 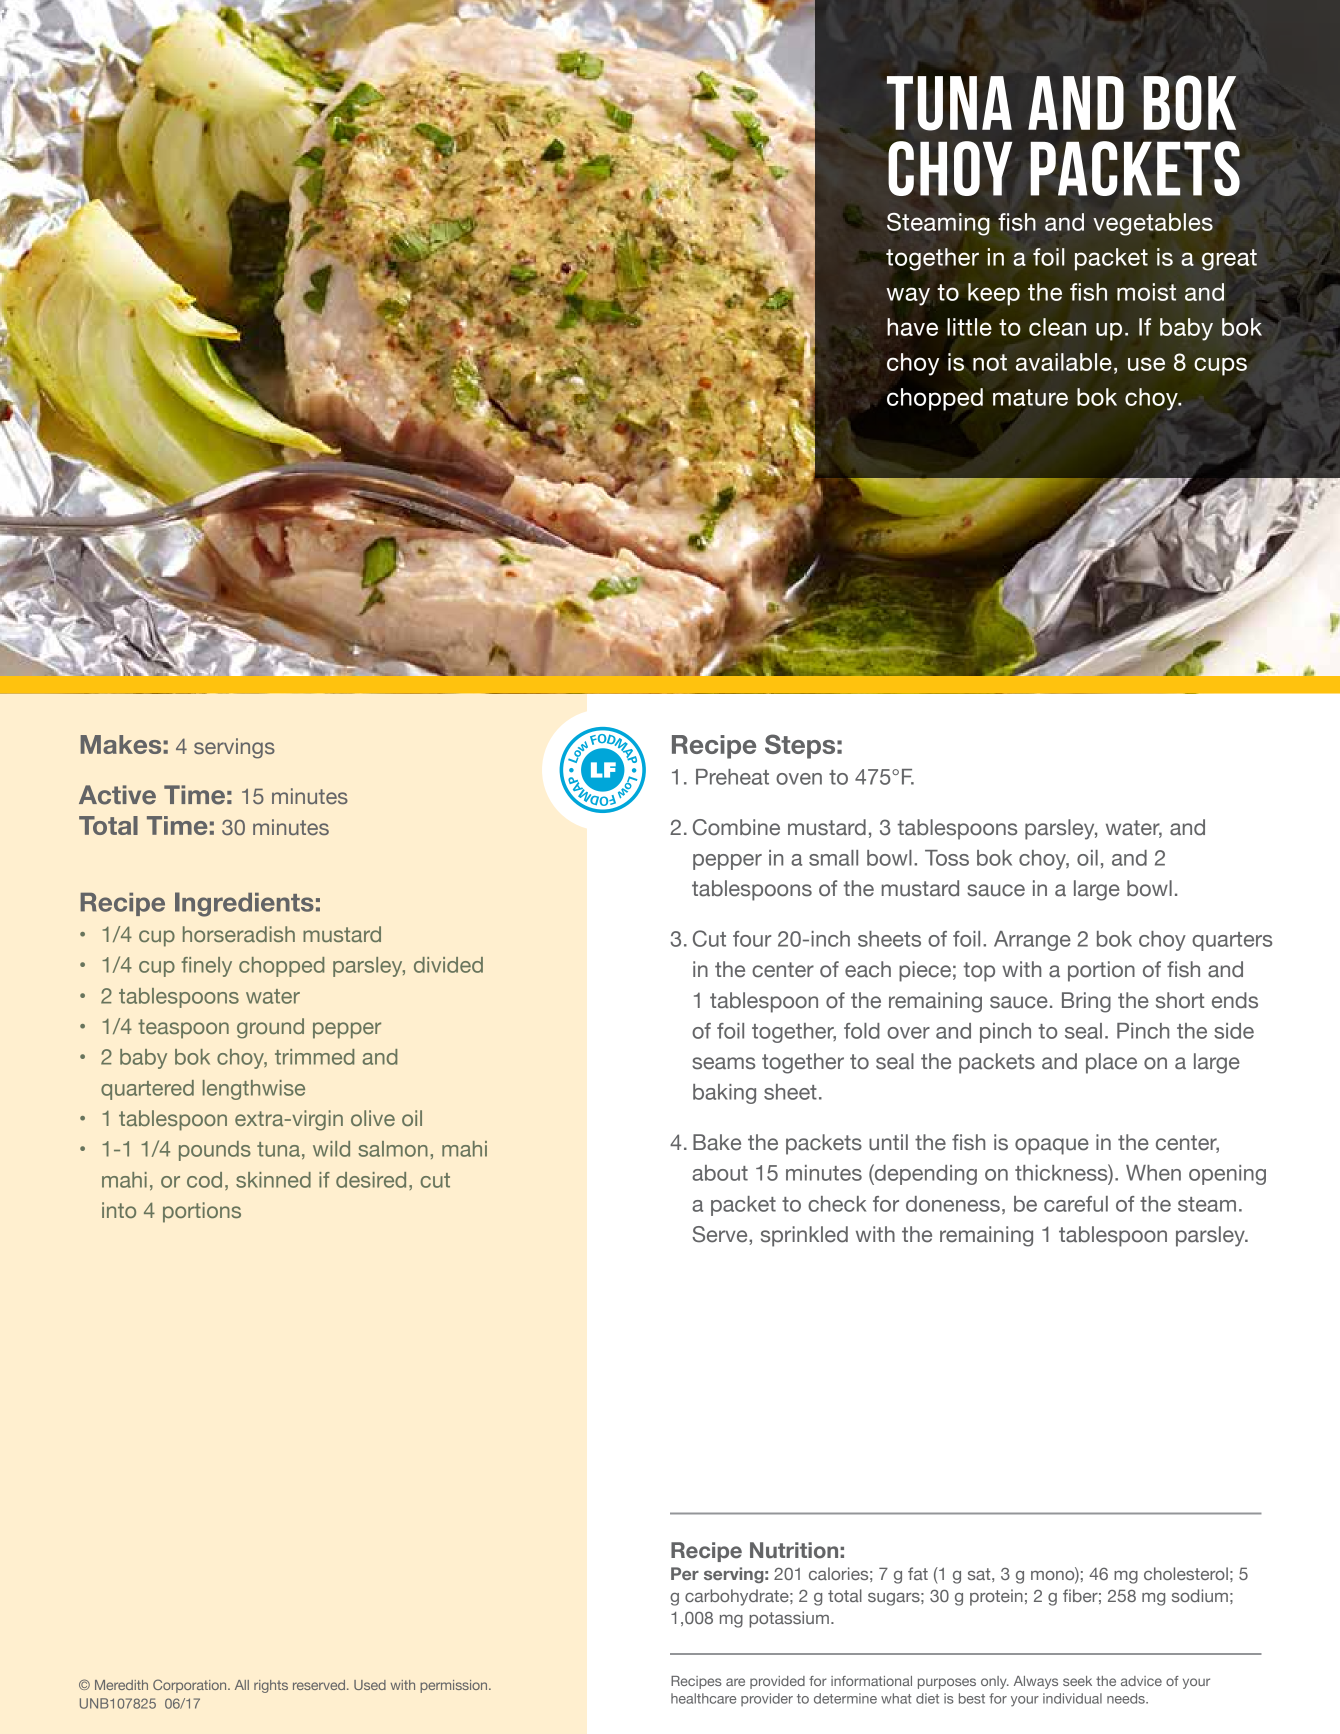 I want to click on Active, so click(x=117, y=795).
